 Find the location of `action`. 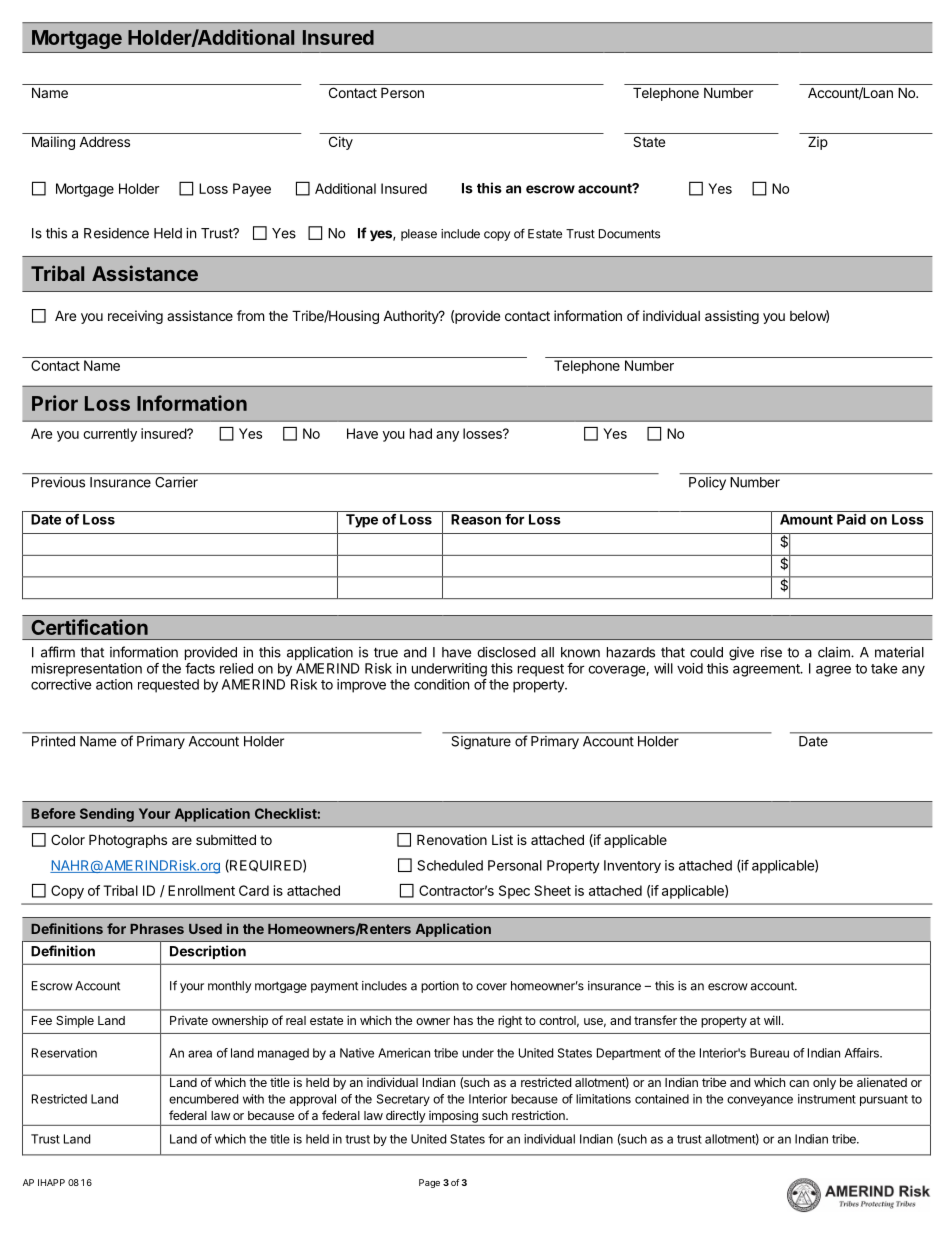

action is located at coordinates (114, 684).
